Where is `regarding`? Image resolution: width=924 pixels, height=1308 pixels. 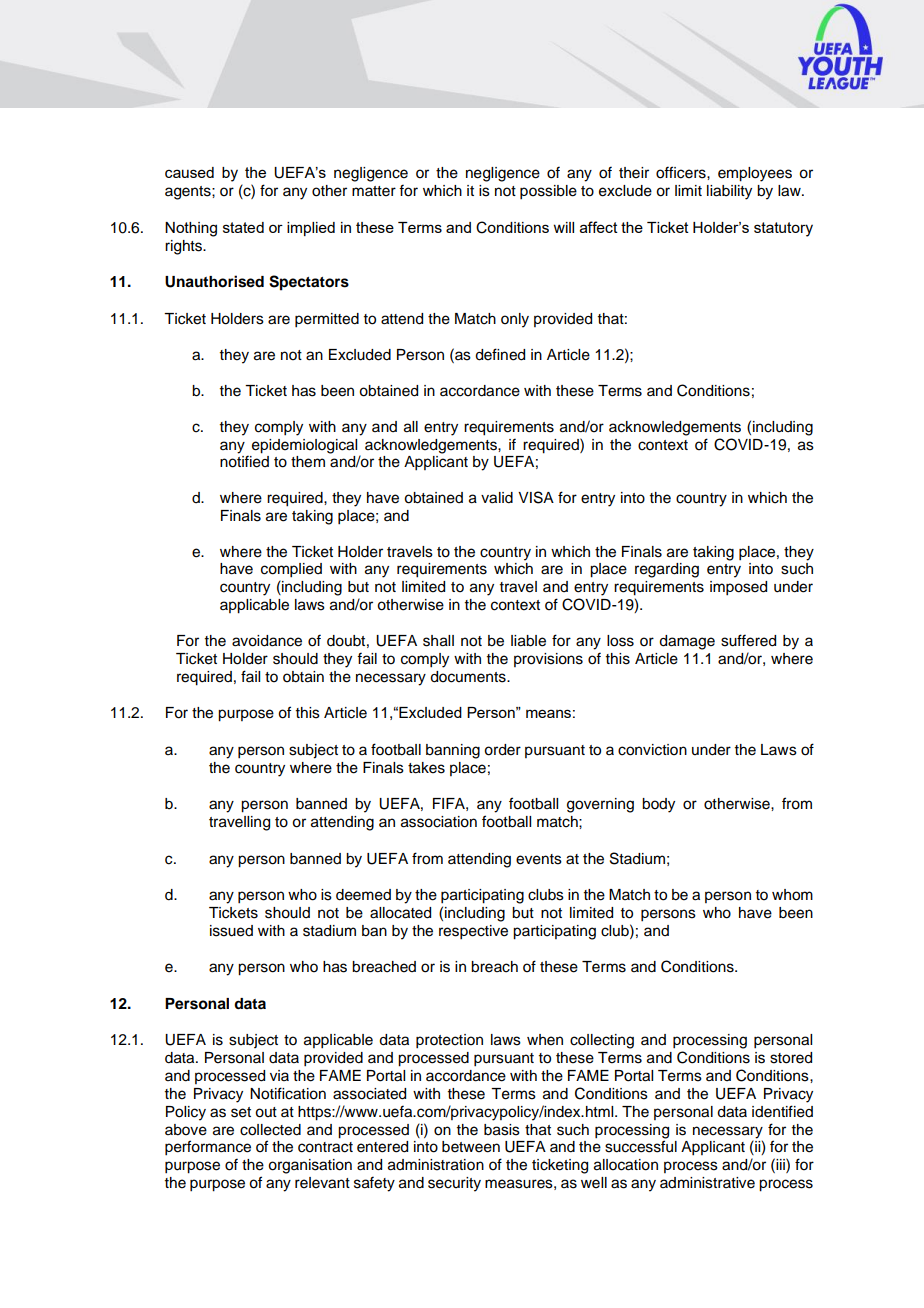 regarding is located at coordinates (667, 570).
